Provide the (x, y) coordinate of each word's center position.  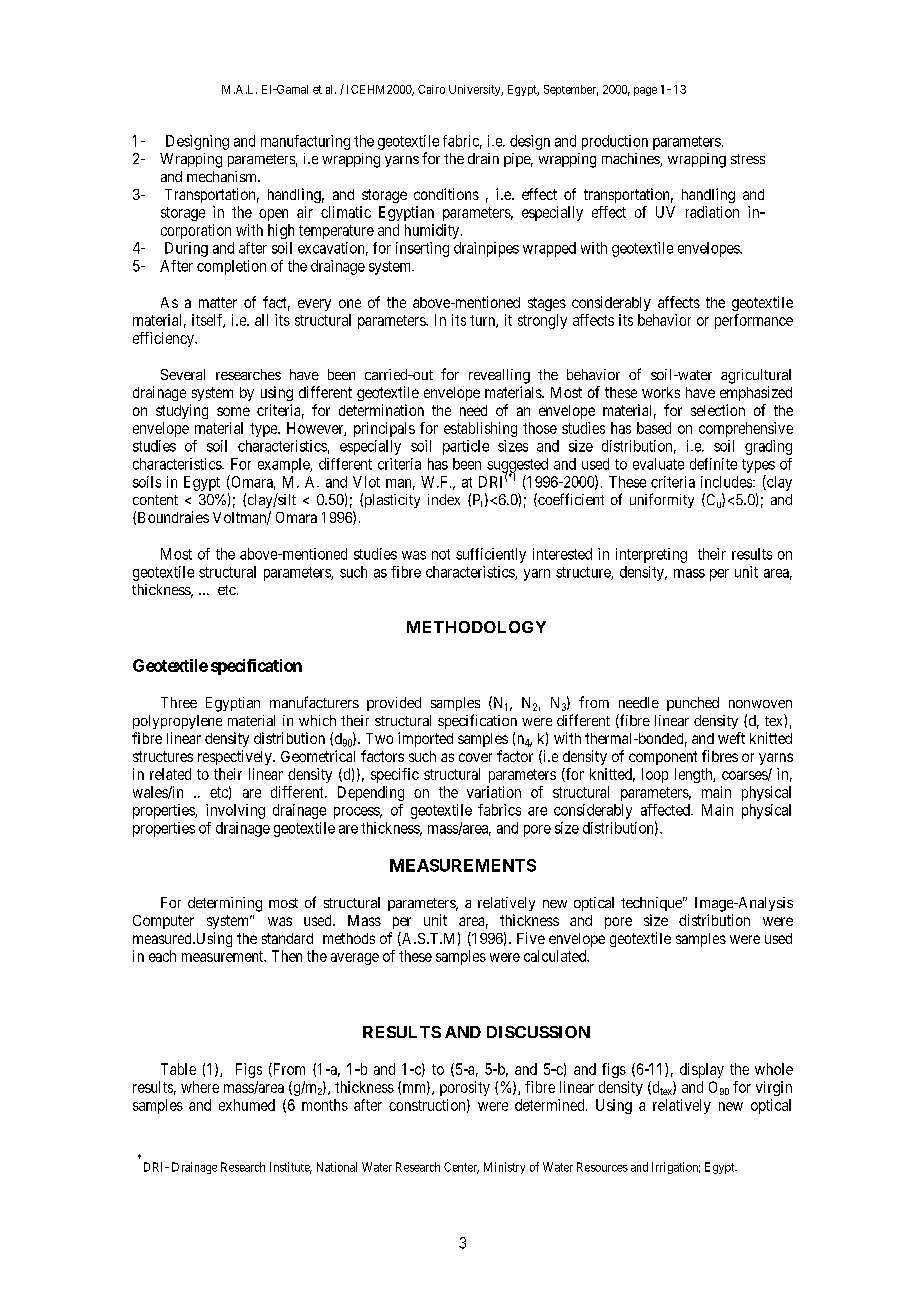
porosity (465, 1088)
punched (693, 704)
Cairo (431, 89)
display (702, 1070)
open (273, 215)
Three (179, 702)
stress (748, 159)
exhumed (247, 1105)
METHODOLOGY (476, 627)
